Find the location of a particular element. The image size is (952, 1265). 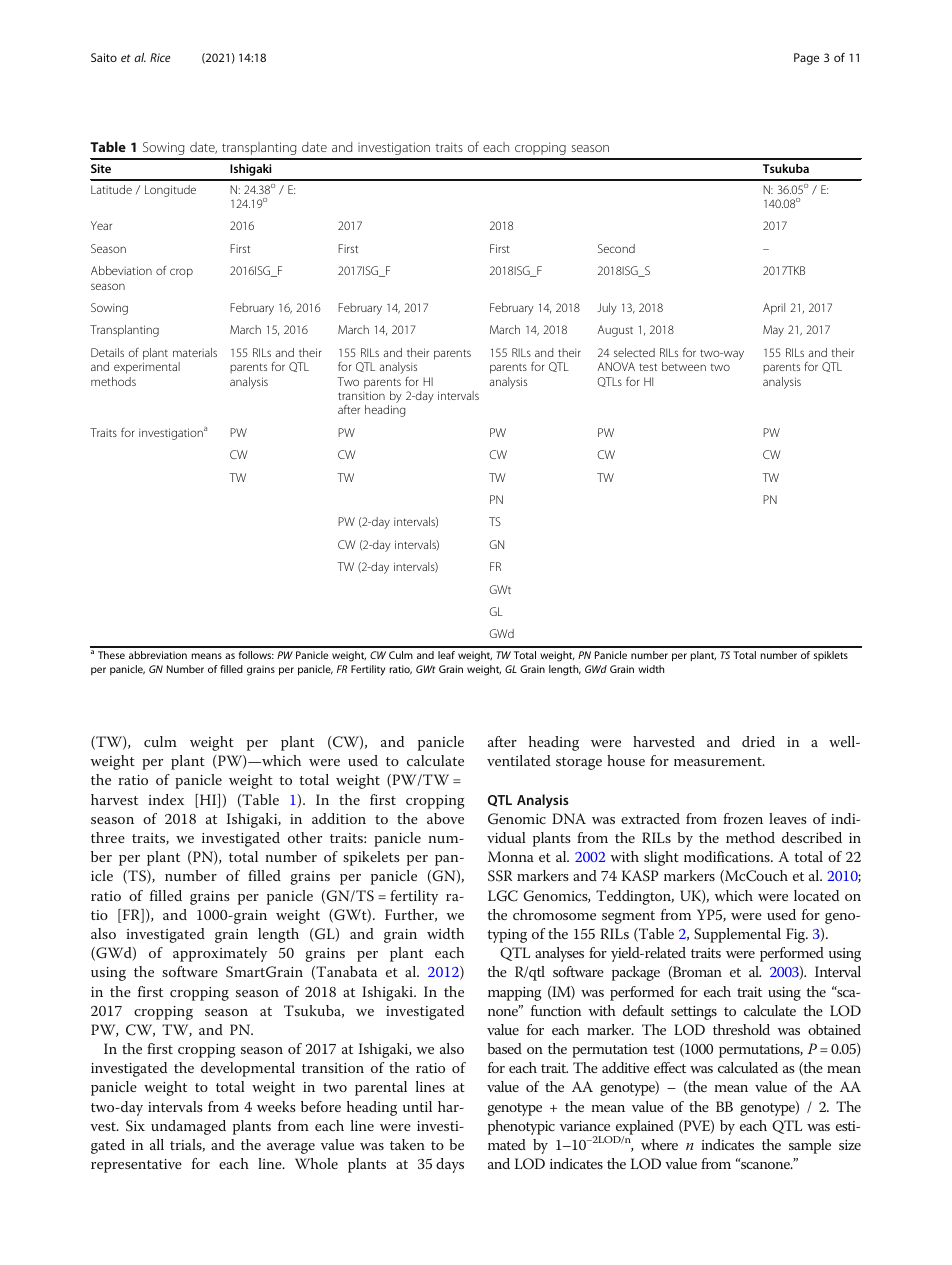

frozen is located at coordinates (743, 818).
